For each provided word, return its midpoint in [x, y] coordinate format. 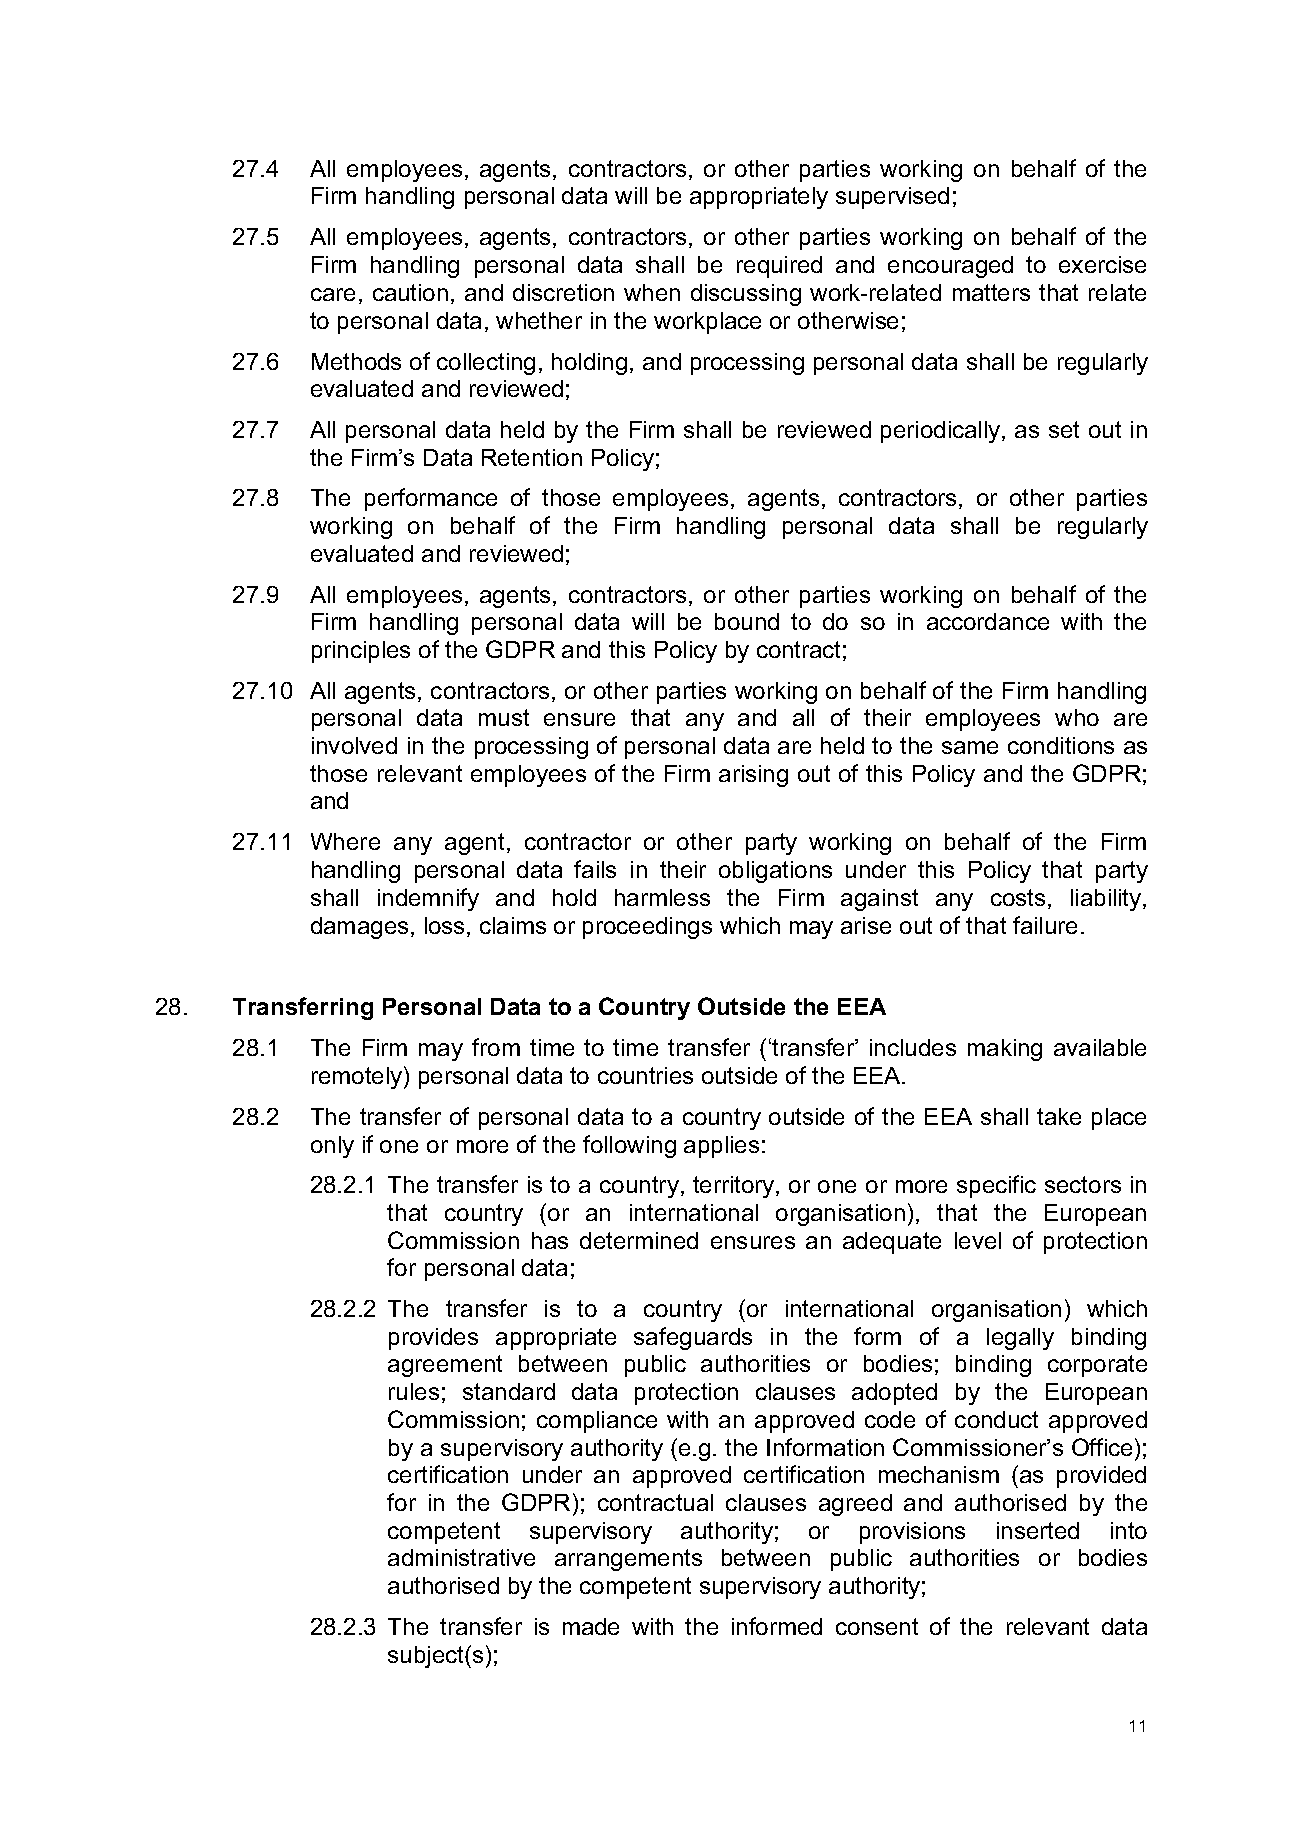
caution [410, 292]
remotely [358, 1077]
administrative [461, 1557]
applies [721, 1147]
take [1059, 1116]
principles [361, 652]
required [779, 267]
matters [991, 292]
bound [747, 621]
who [1077, 717]
